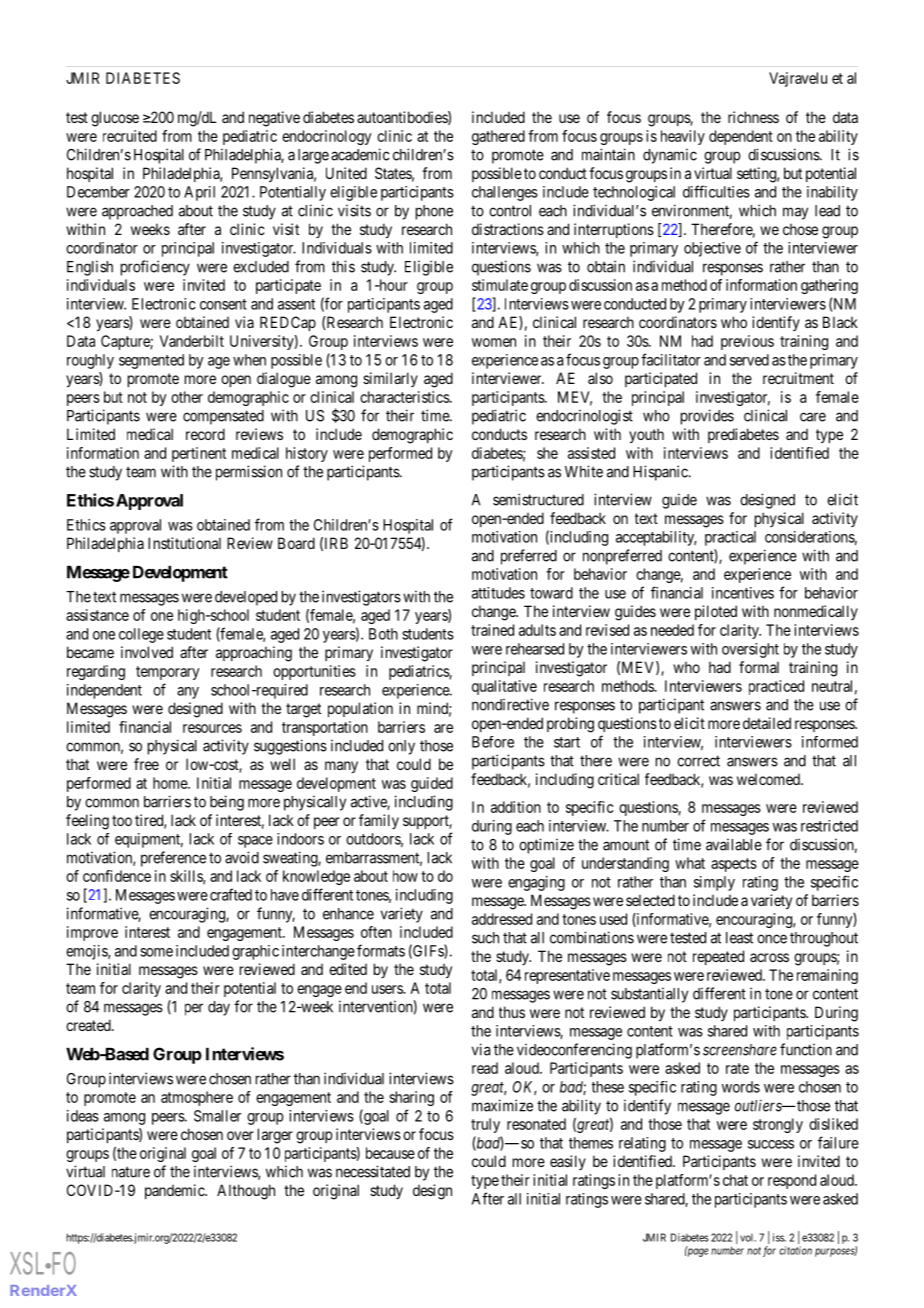 Image resolution: width=924 pixels, height=1308 pixels. I want to click on aspects, so click(734, 865).
